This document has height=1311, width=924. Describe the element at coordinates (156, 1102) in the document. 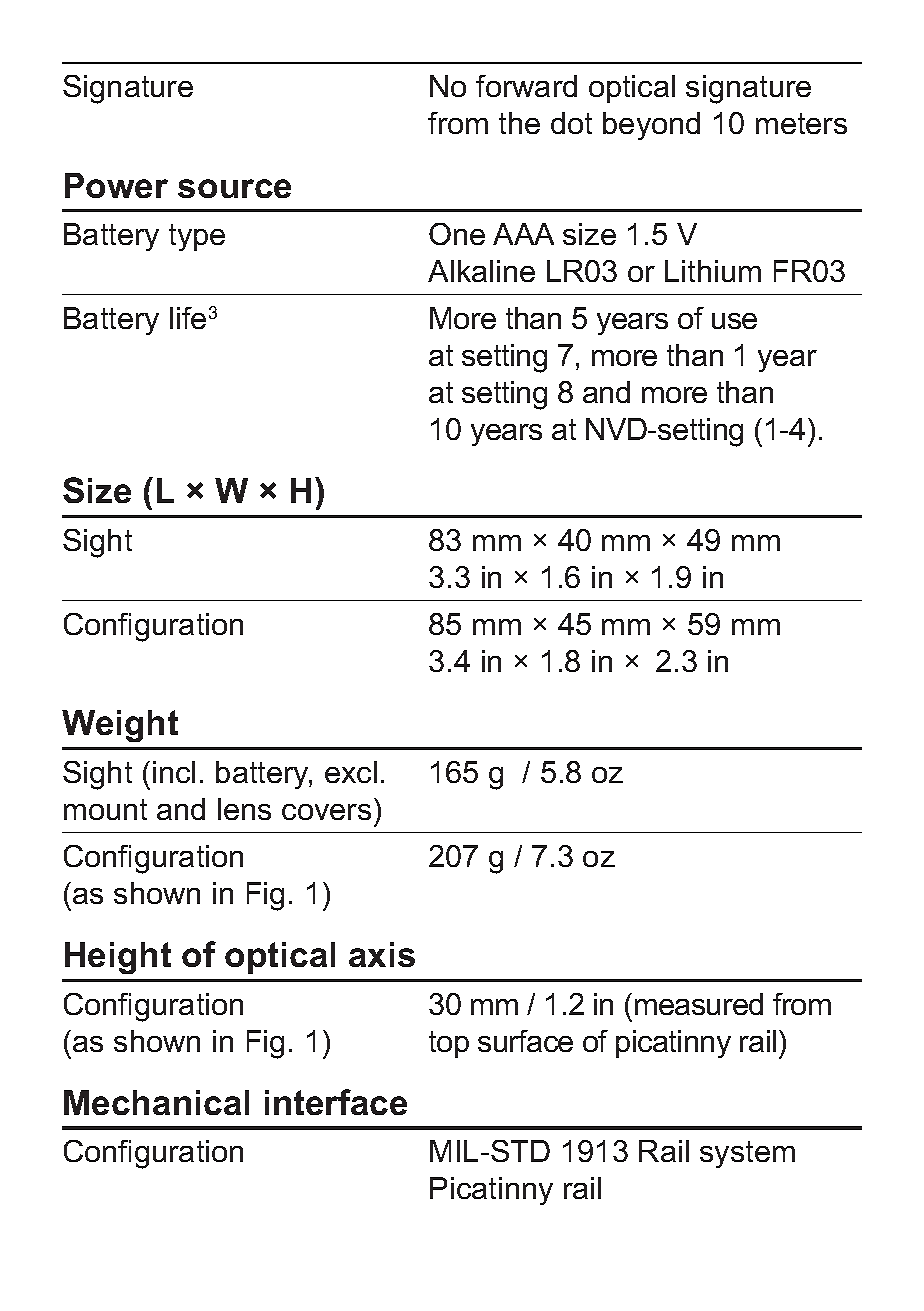

I see `Mechanical` at that location.
